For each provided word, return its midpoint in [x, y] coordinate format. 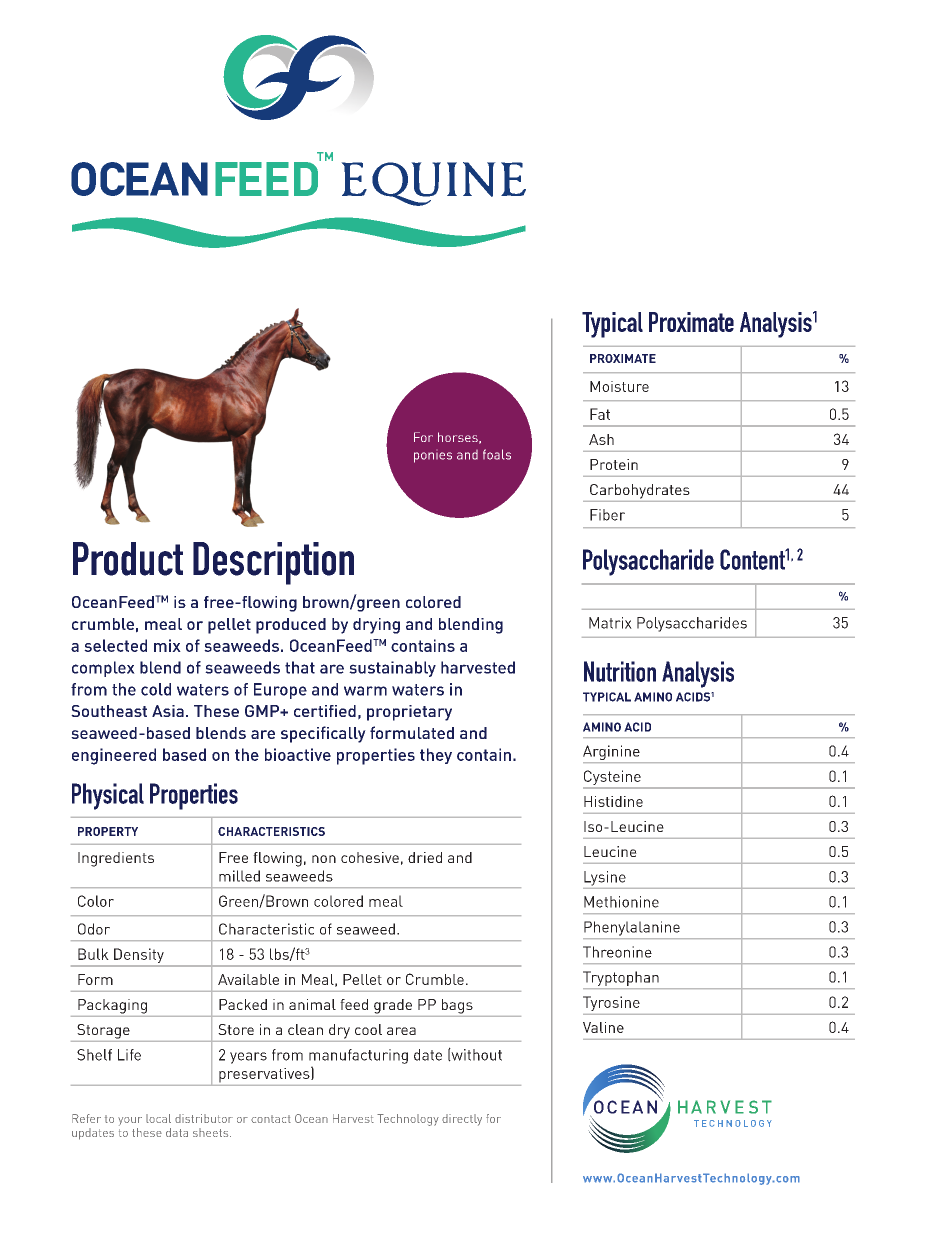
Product [128, 559]
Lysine [605, 878]
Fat [600, 414]
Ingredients [116, 859]
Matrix [610, 623]
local [158, 1118]
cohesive [370, 857]
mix [167, 645]
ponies [433, 457]
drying [376, 626]
